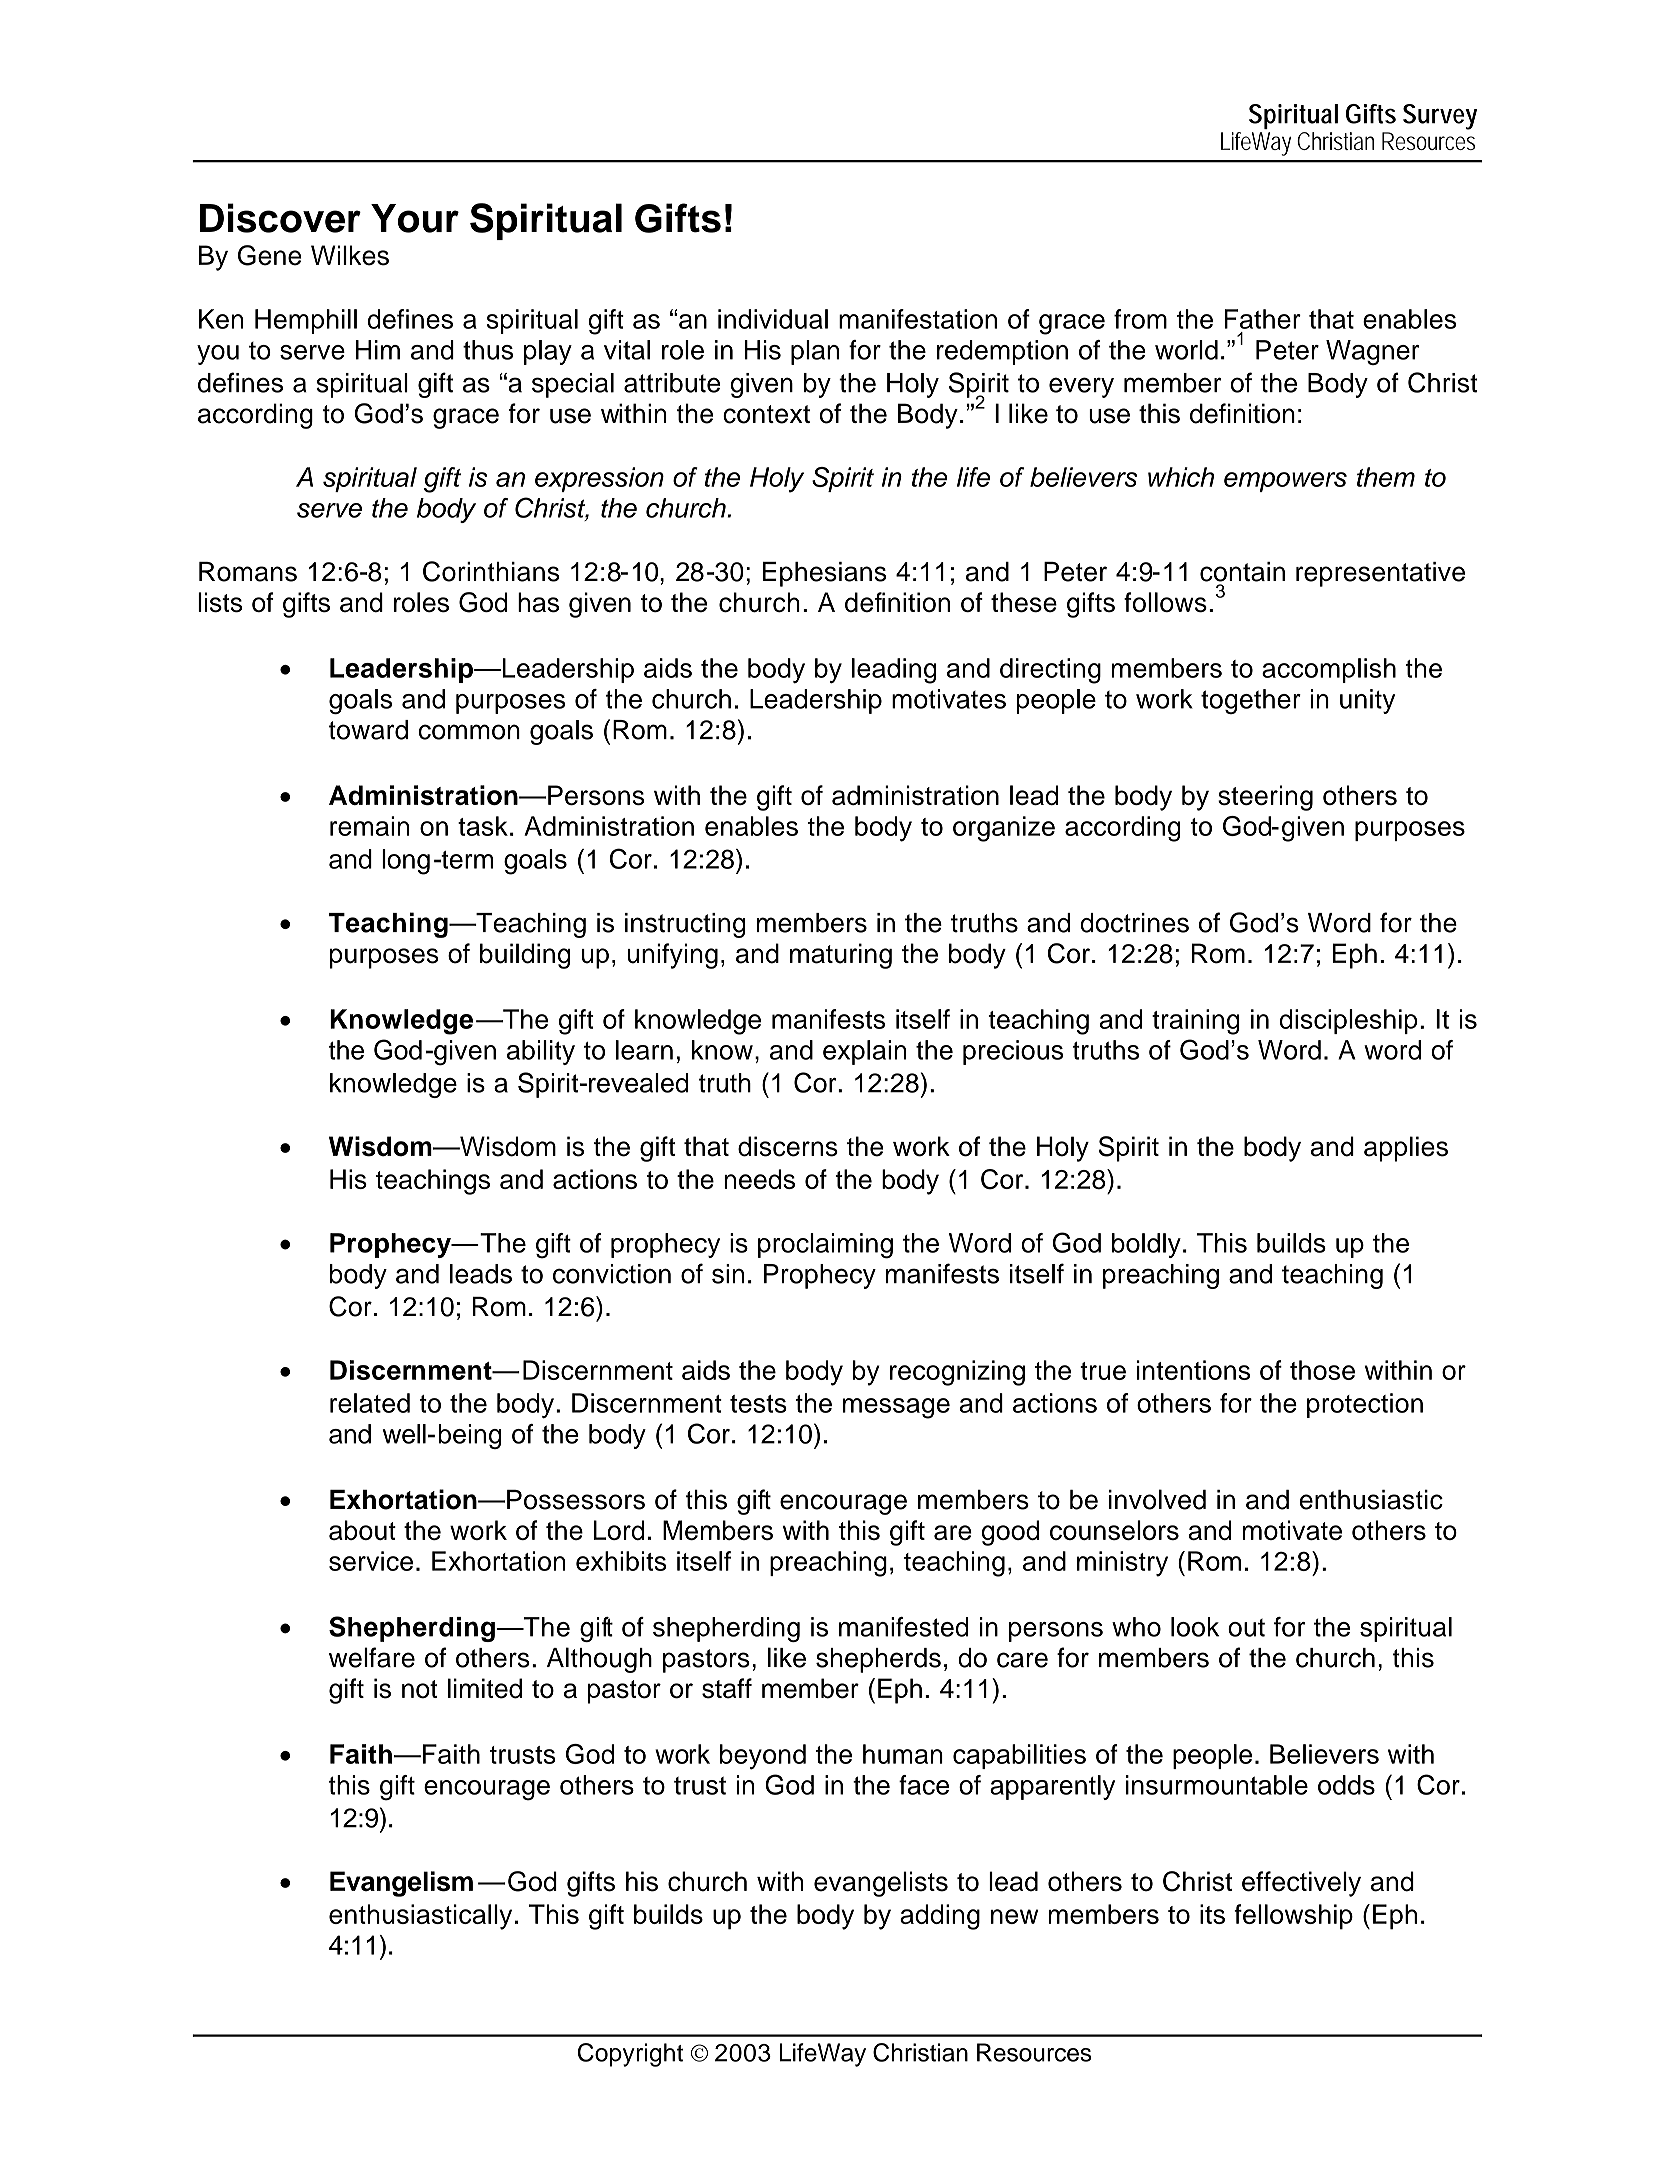  What do you see at coordinates (896, 1408) in the screenshot?
I see `message` at bounding box center [896, 1408].
